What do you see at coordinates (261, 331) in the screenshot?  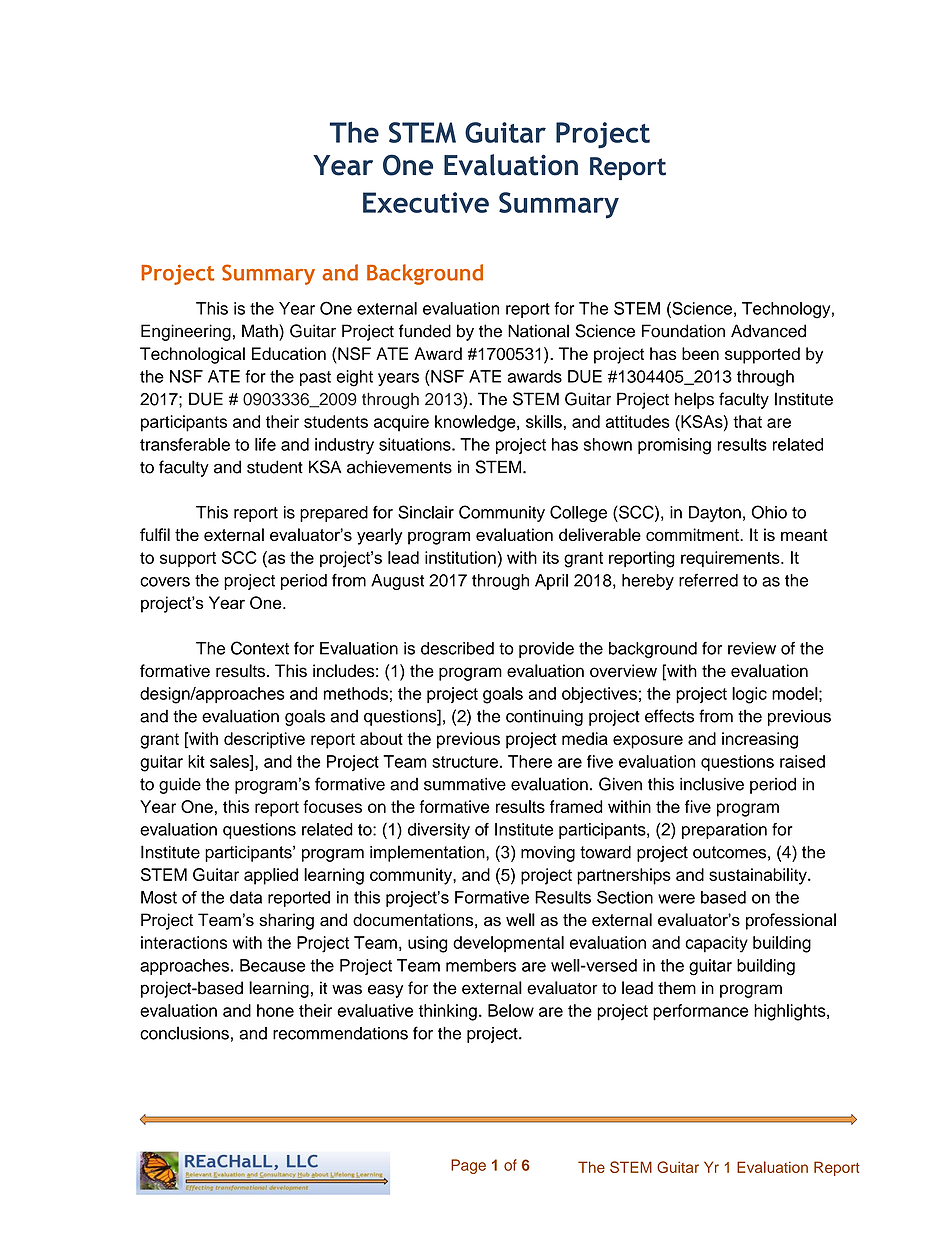 I see `Math` at bounding box center [261, 331].
